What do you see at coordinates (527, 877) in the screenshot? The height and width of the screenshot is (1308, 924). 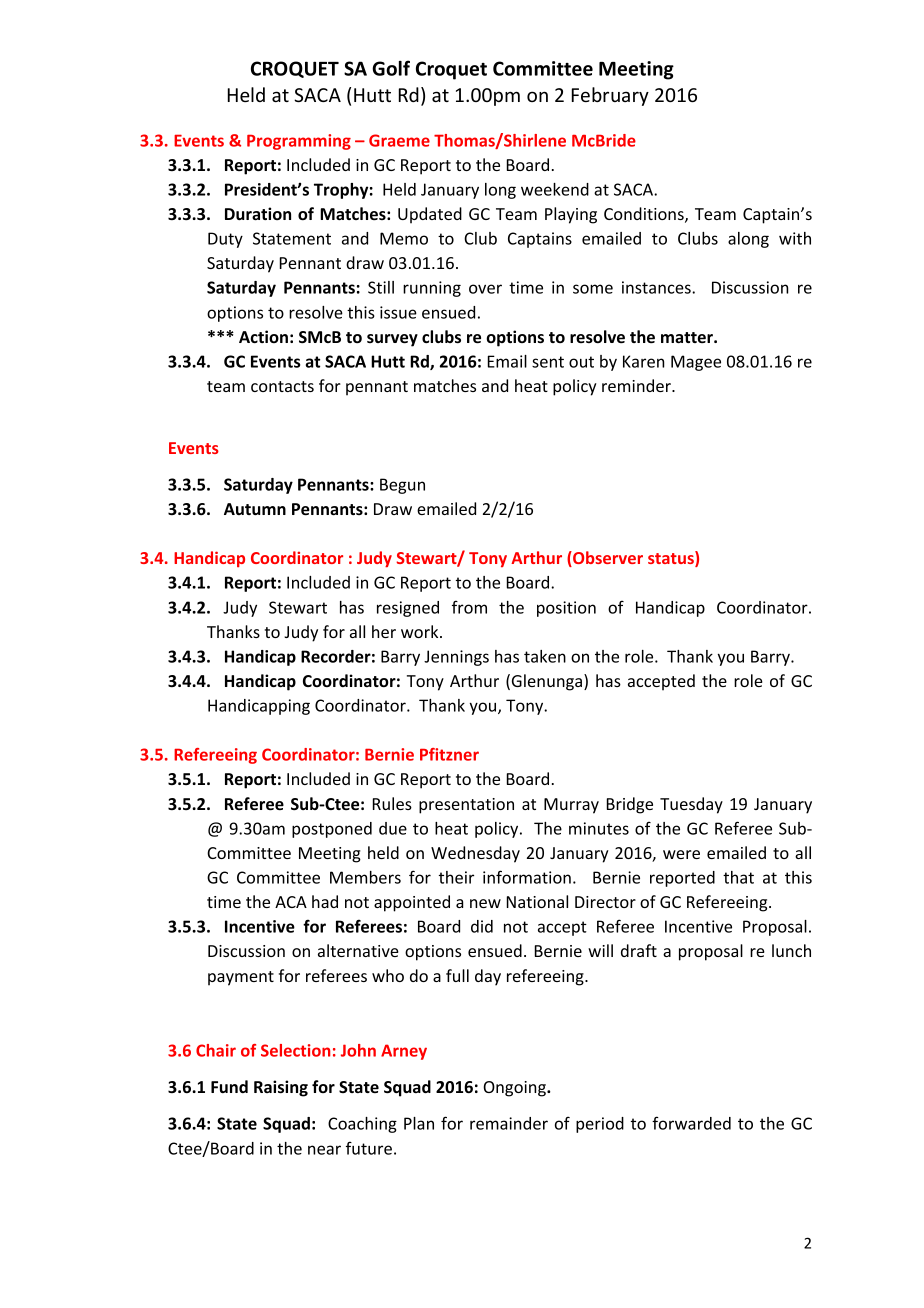 I see `information` at bounding box center [527, 877].
